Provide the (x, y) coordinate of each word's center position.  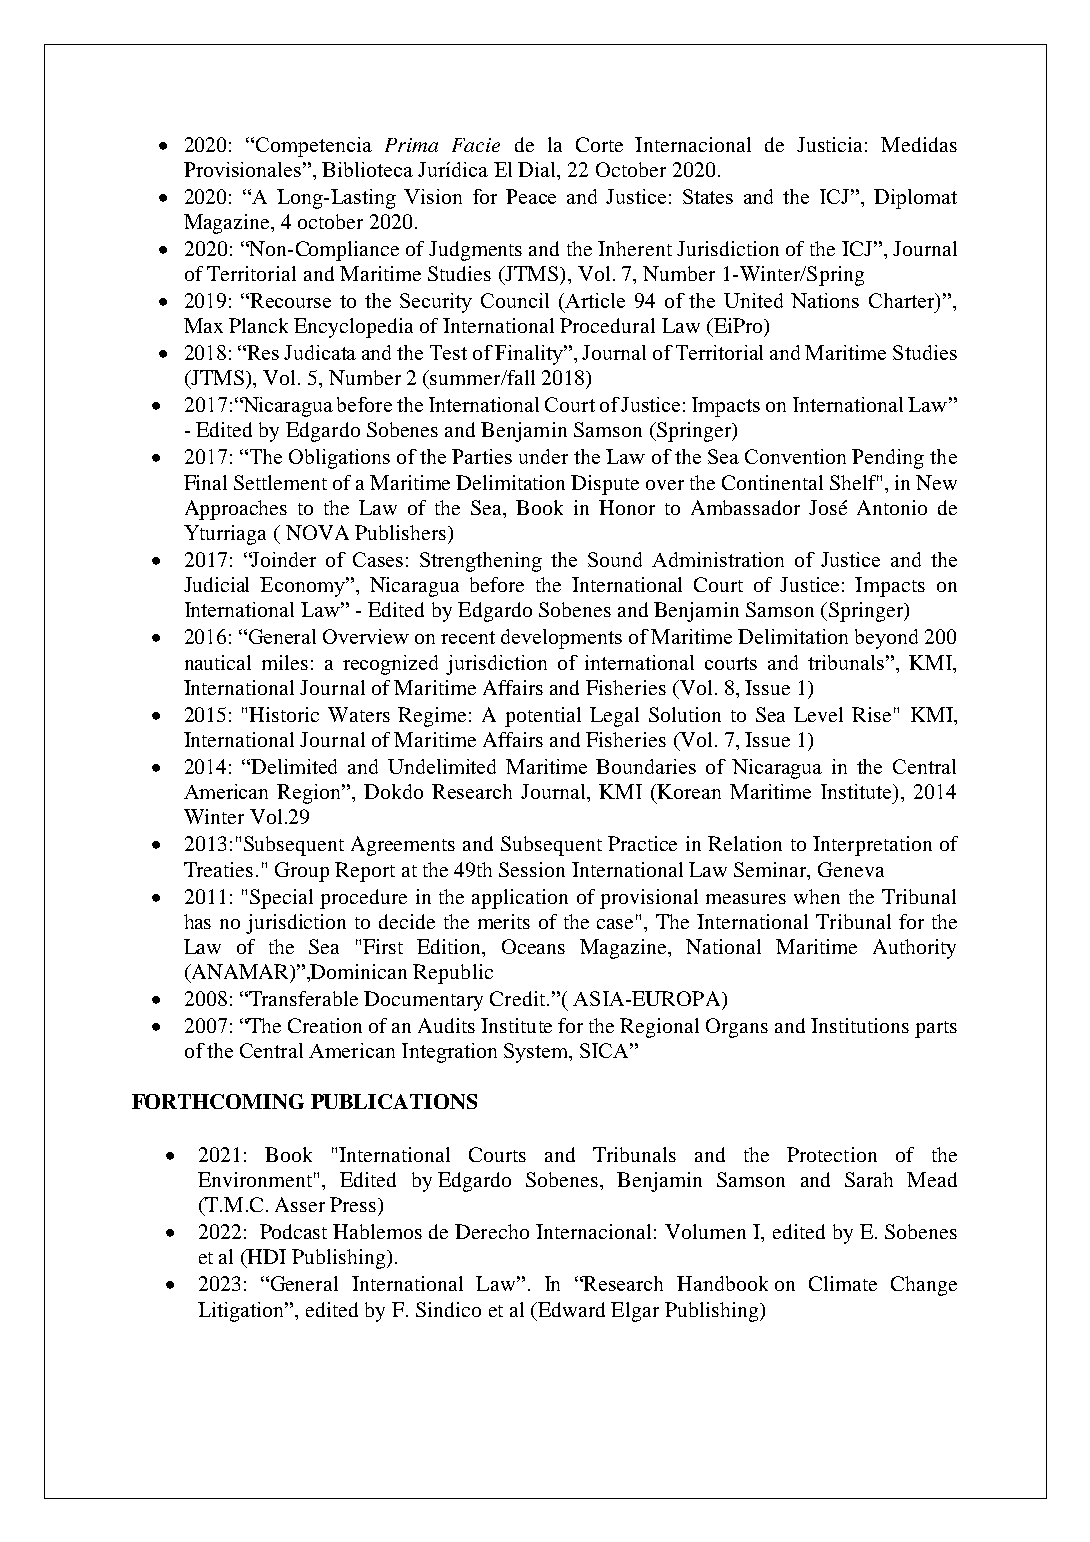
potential (543, 717)
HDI (265, 1258)
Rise (871, 714)
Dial (538, 169)
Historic (284, 714)
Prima (411, 145)
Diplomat (915, 199)
